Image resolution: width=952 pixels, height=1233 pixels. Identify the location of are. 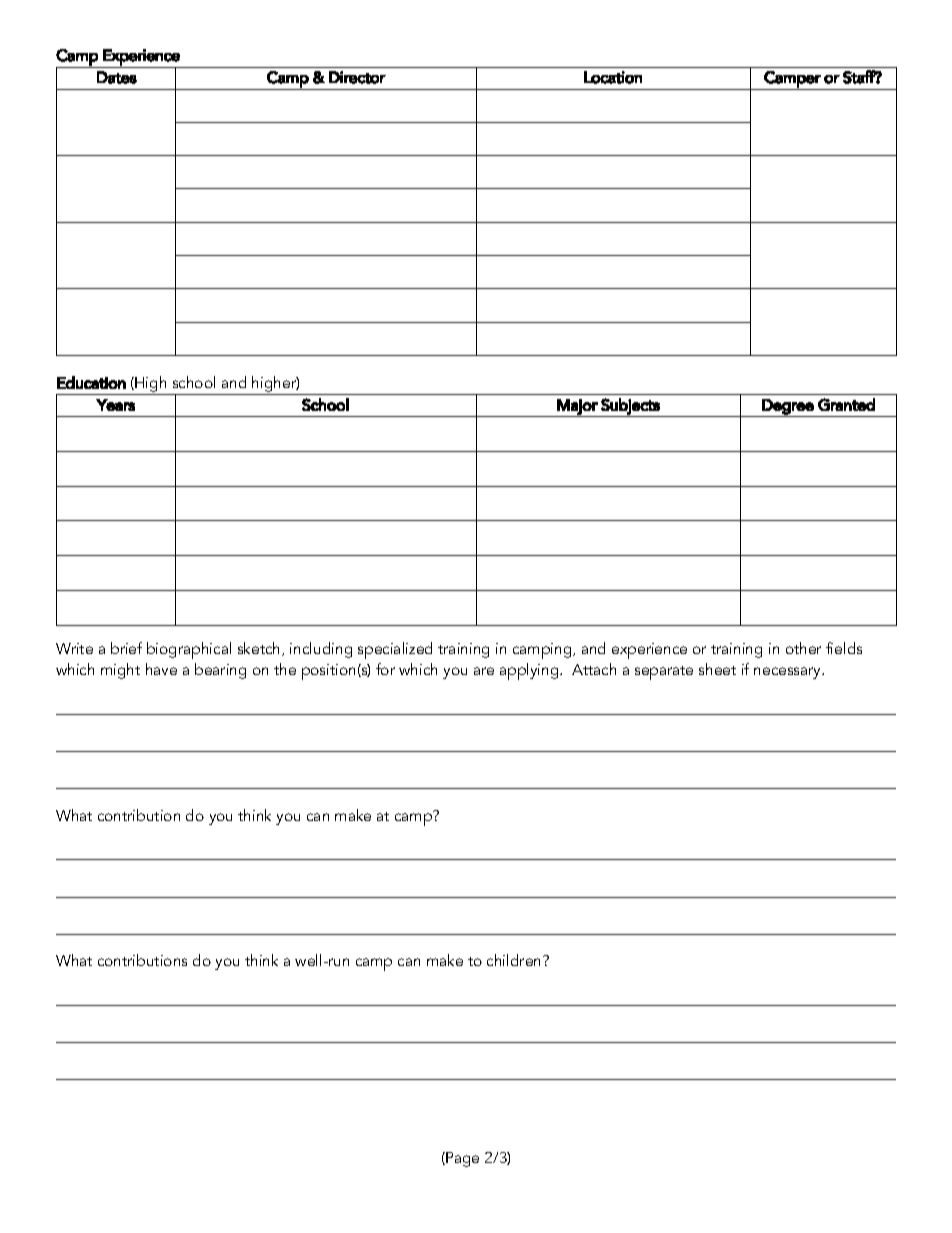
(484, 671).
